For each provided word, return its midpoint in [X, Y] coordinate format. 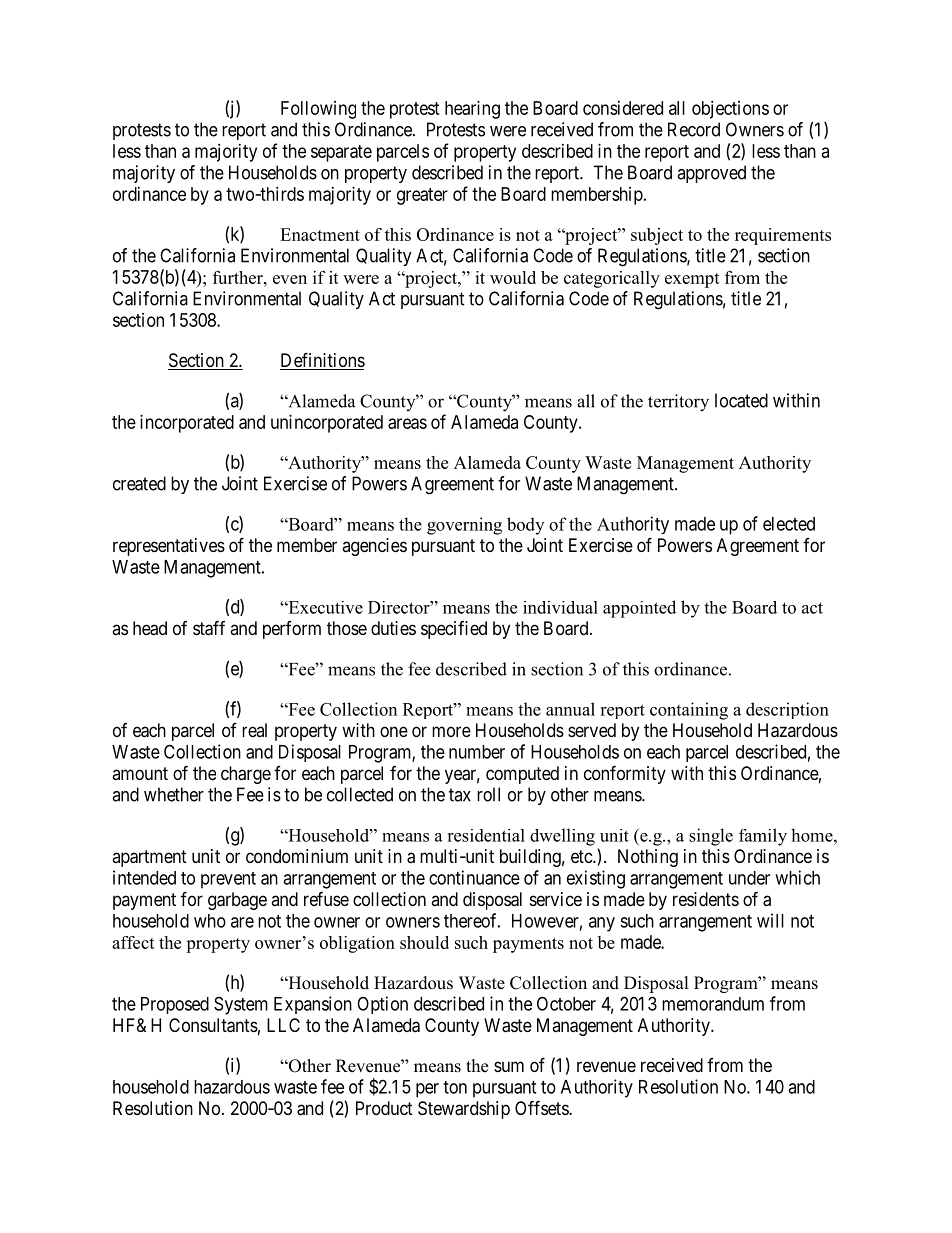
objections [730, 110]
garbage [237, 901]
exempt [692, 280]
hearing [472, 110]
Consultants [213, 1025]
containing [689, 711]
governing [464, 526]
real [254, 730]
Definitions [322, 361]
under [749, 878]
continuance [474, 877]
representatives [169, 547]
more [451, 731]
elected [789, 524]
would [513, 277]
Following [318, 110]
